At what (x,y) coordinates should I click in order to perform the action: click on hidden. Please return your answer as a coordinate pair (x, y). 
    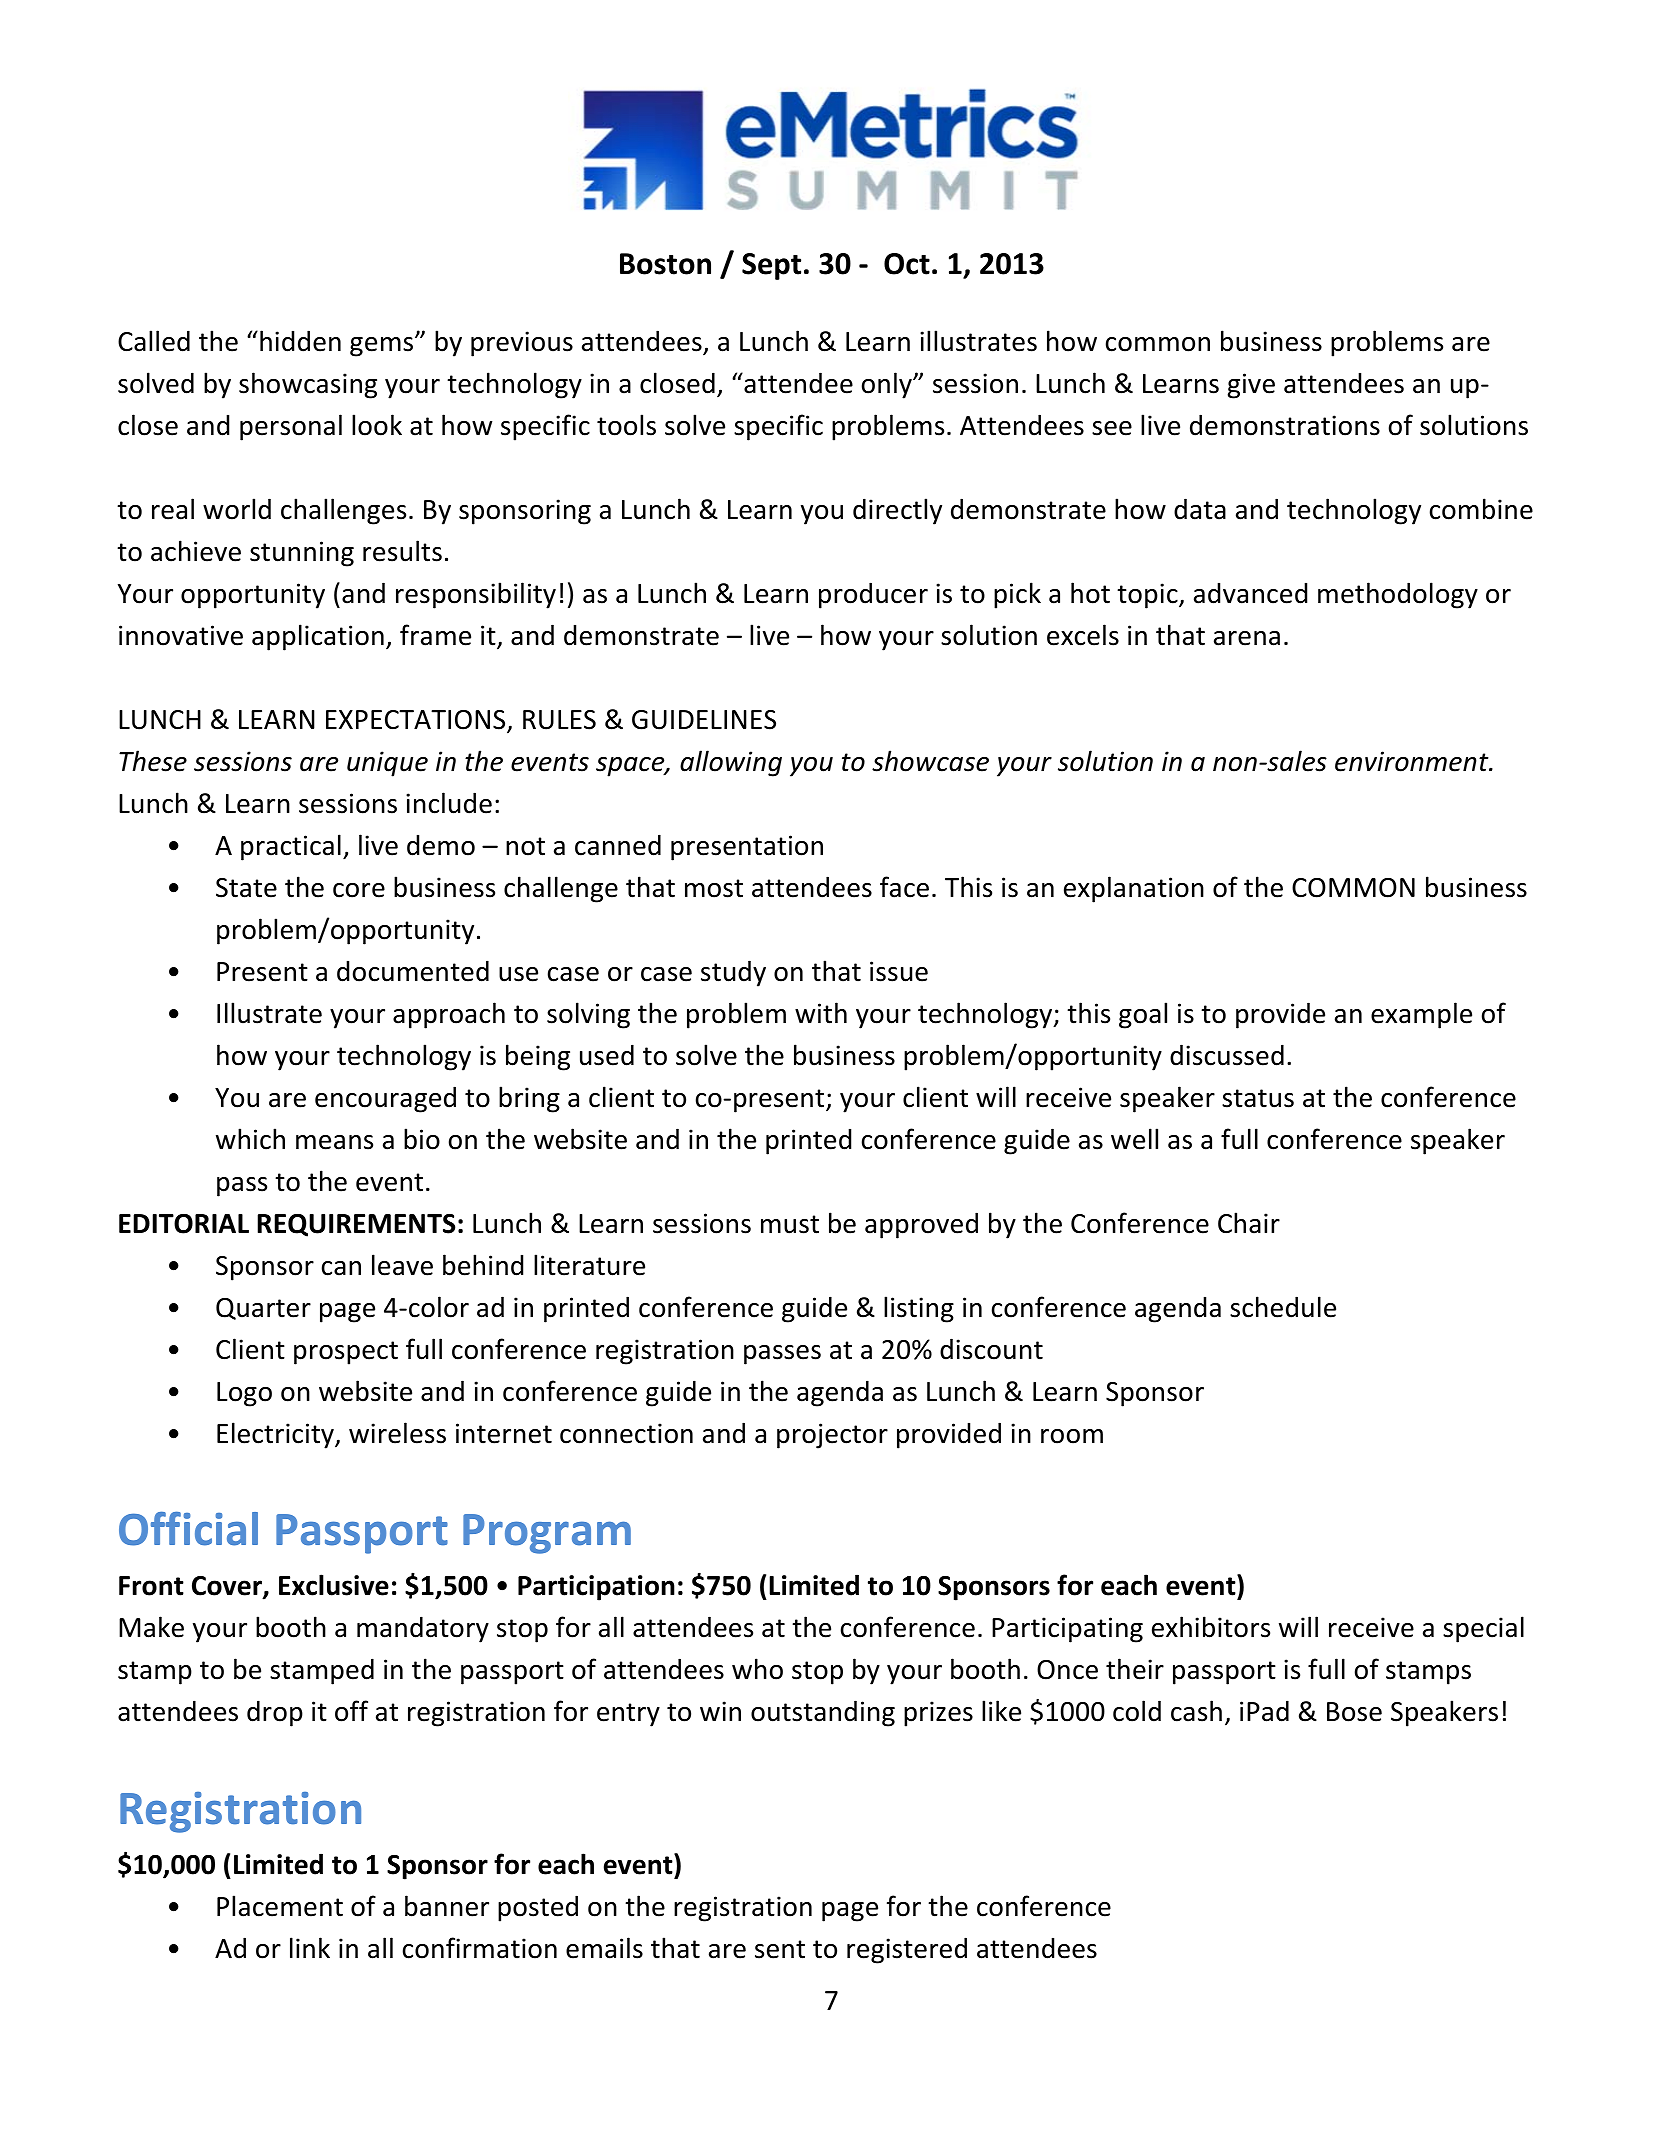
    Looking at the image, I should click on (300, 341).
